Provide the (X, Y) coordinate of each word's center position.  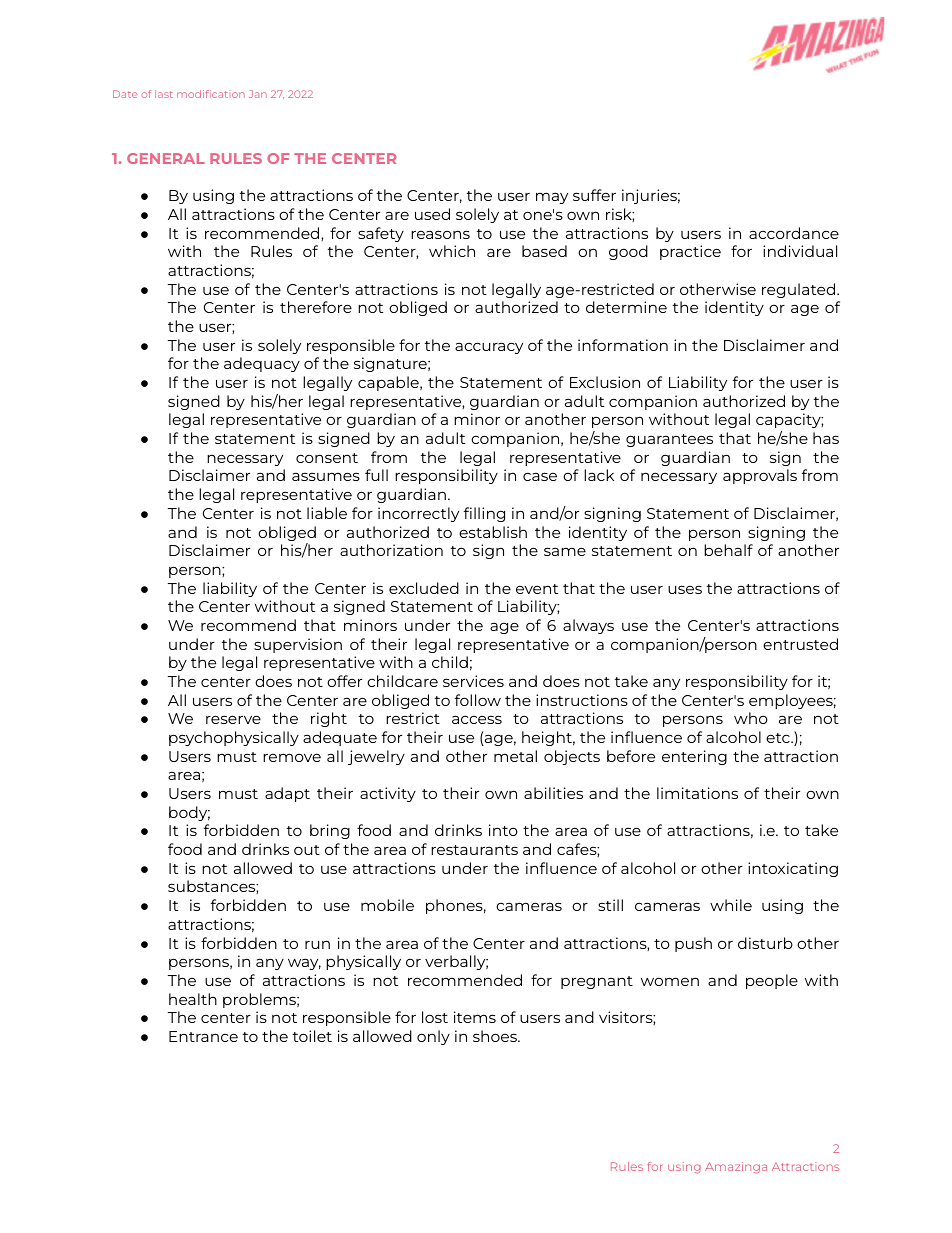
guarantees (669, 440)
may (552, 198)
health (193, 999)
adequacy (262, 364)
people (772, 981)
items (475, 1017)
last (164, 94)
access (477, 719)
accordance (794, 233)
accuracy (489, 348)
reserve (233, 719)
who (751, 718)
